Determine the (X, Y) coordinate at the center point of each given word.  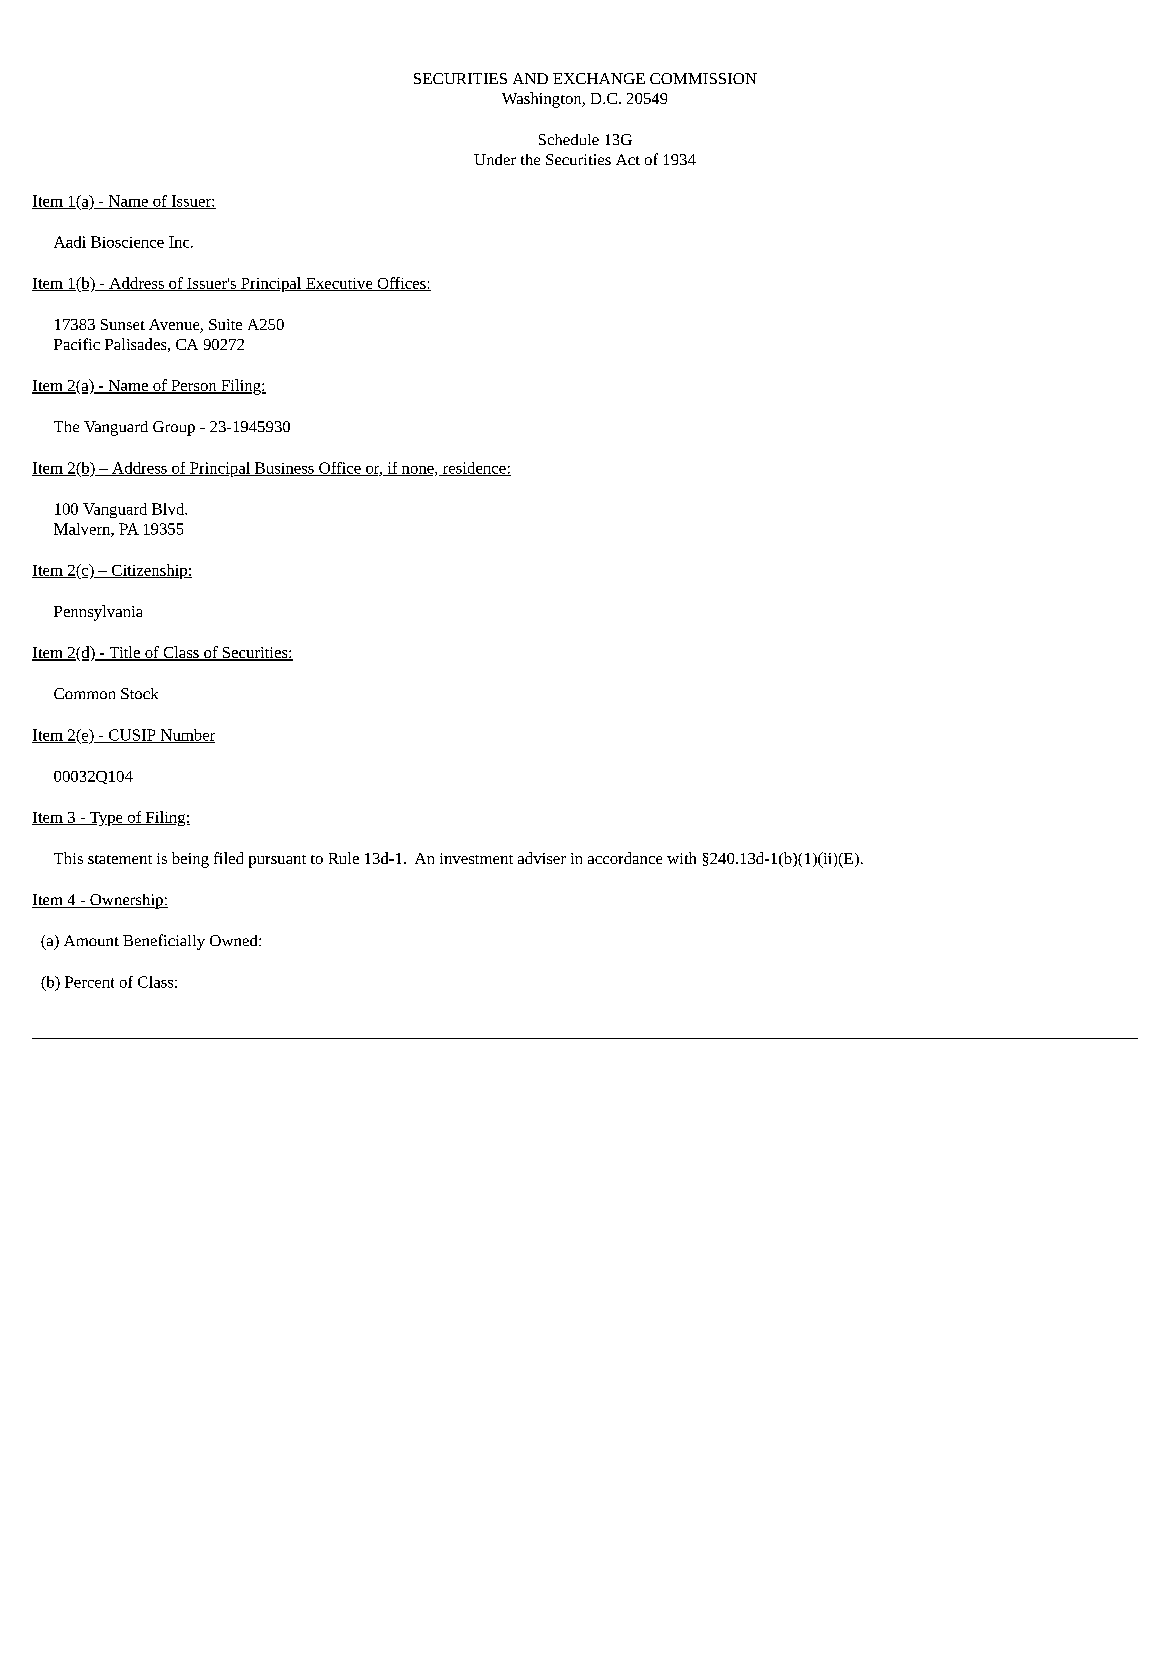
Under (495, 159)
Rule (344, 858)
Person (194, 387)
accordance (625, 858)
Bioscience (127, 242)
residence (474, 469)
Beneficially (164, 942)
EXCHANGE (599, 78)
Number (186, 736)
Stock (139, 693)
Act (628, 159)
